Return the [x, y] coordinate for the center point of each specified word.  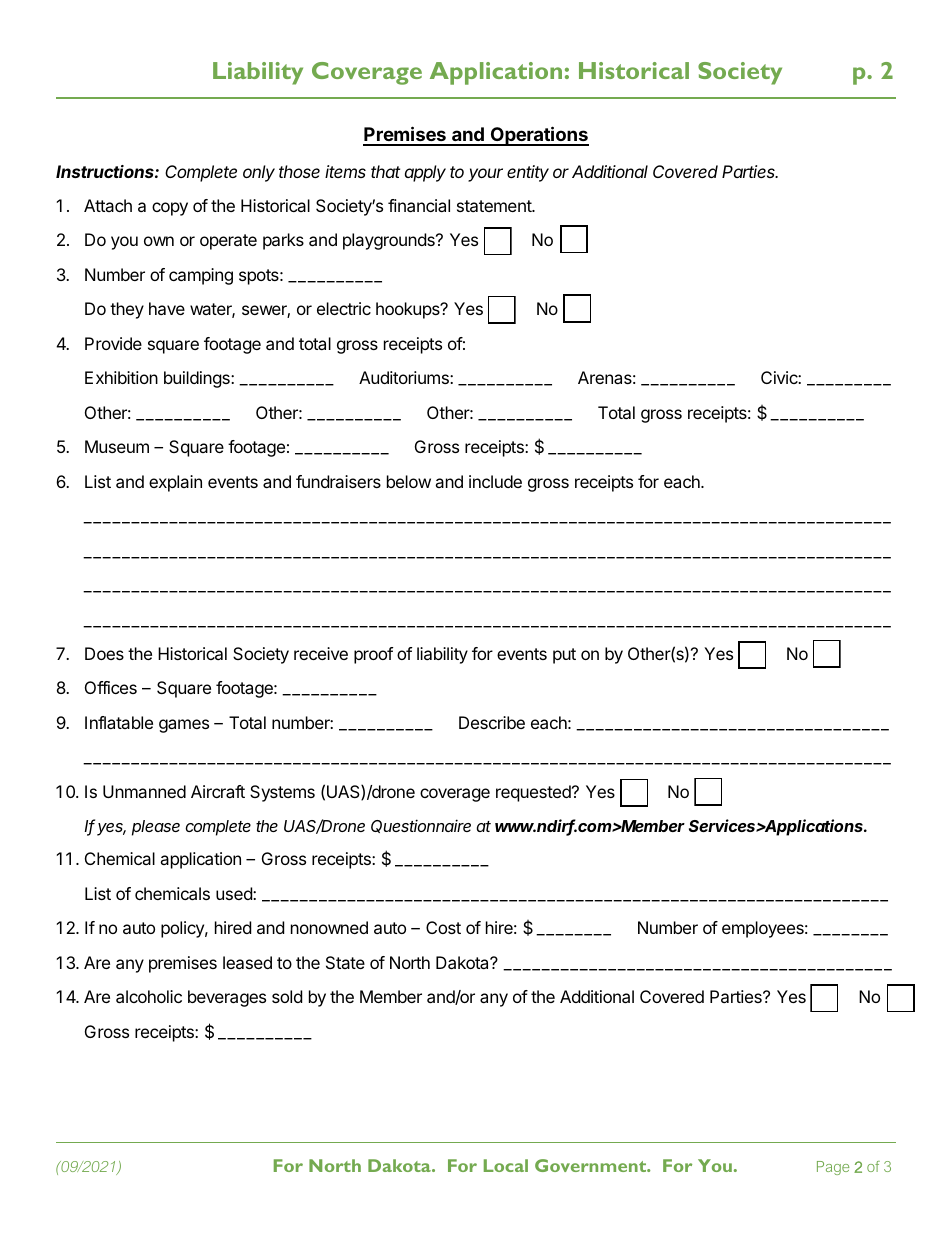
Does [104, 653]
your [485, 175]
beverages [227, 998]
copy [170, 209]
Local [506, 1165]
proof [373, 655]
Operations [538, 136]
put [564, 656]
